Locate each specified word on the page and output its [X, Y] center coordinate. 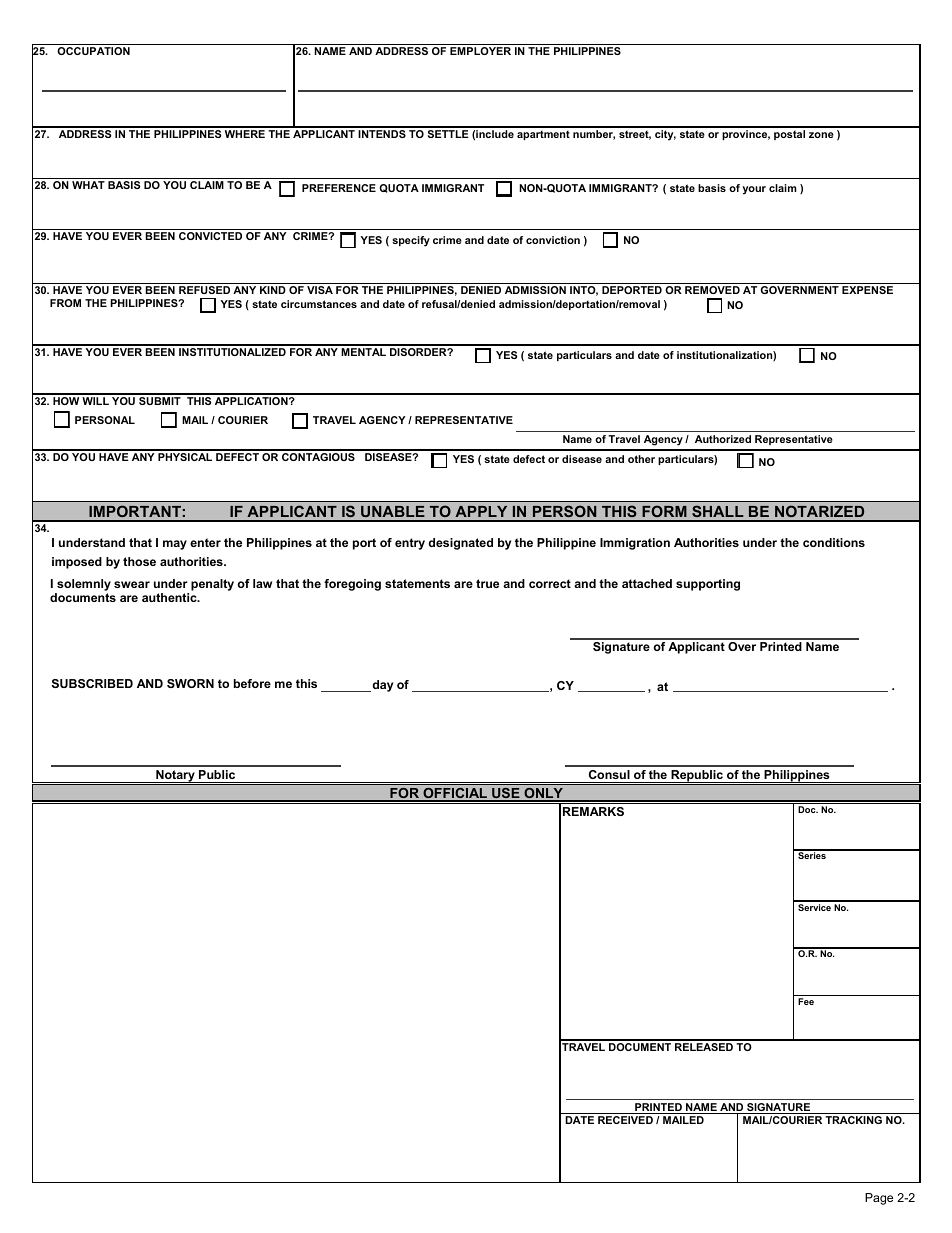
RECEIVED [625, 1120]
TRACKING [853, 1120]
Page [879, 1199]
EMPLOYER [480, 51]
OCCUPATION [93, 51]
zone [821, 135]
